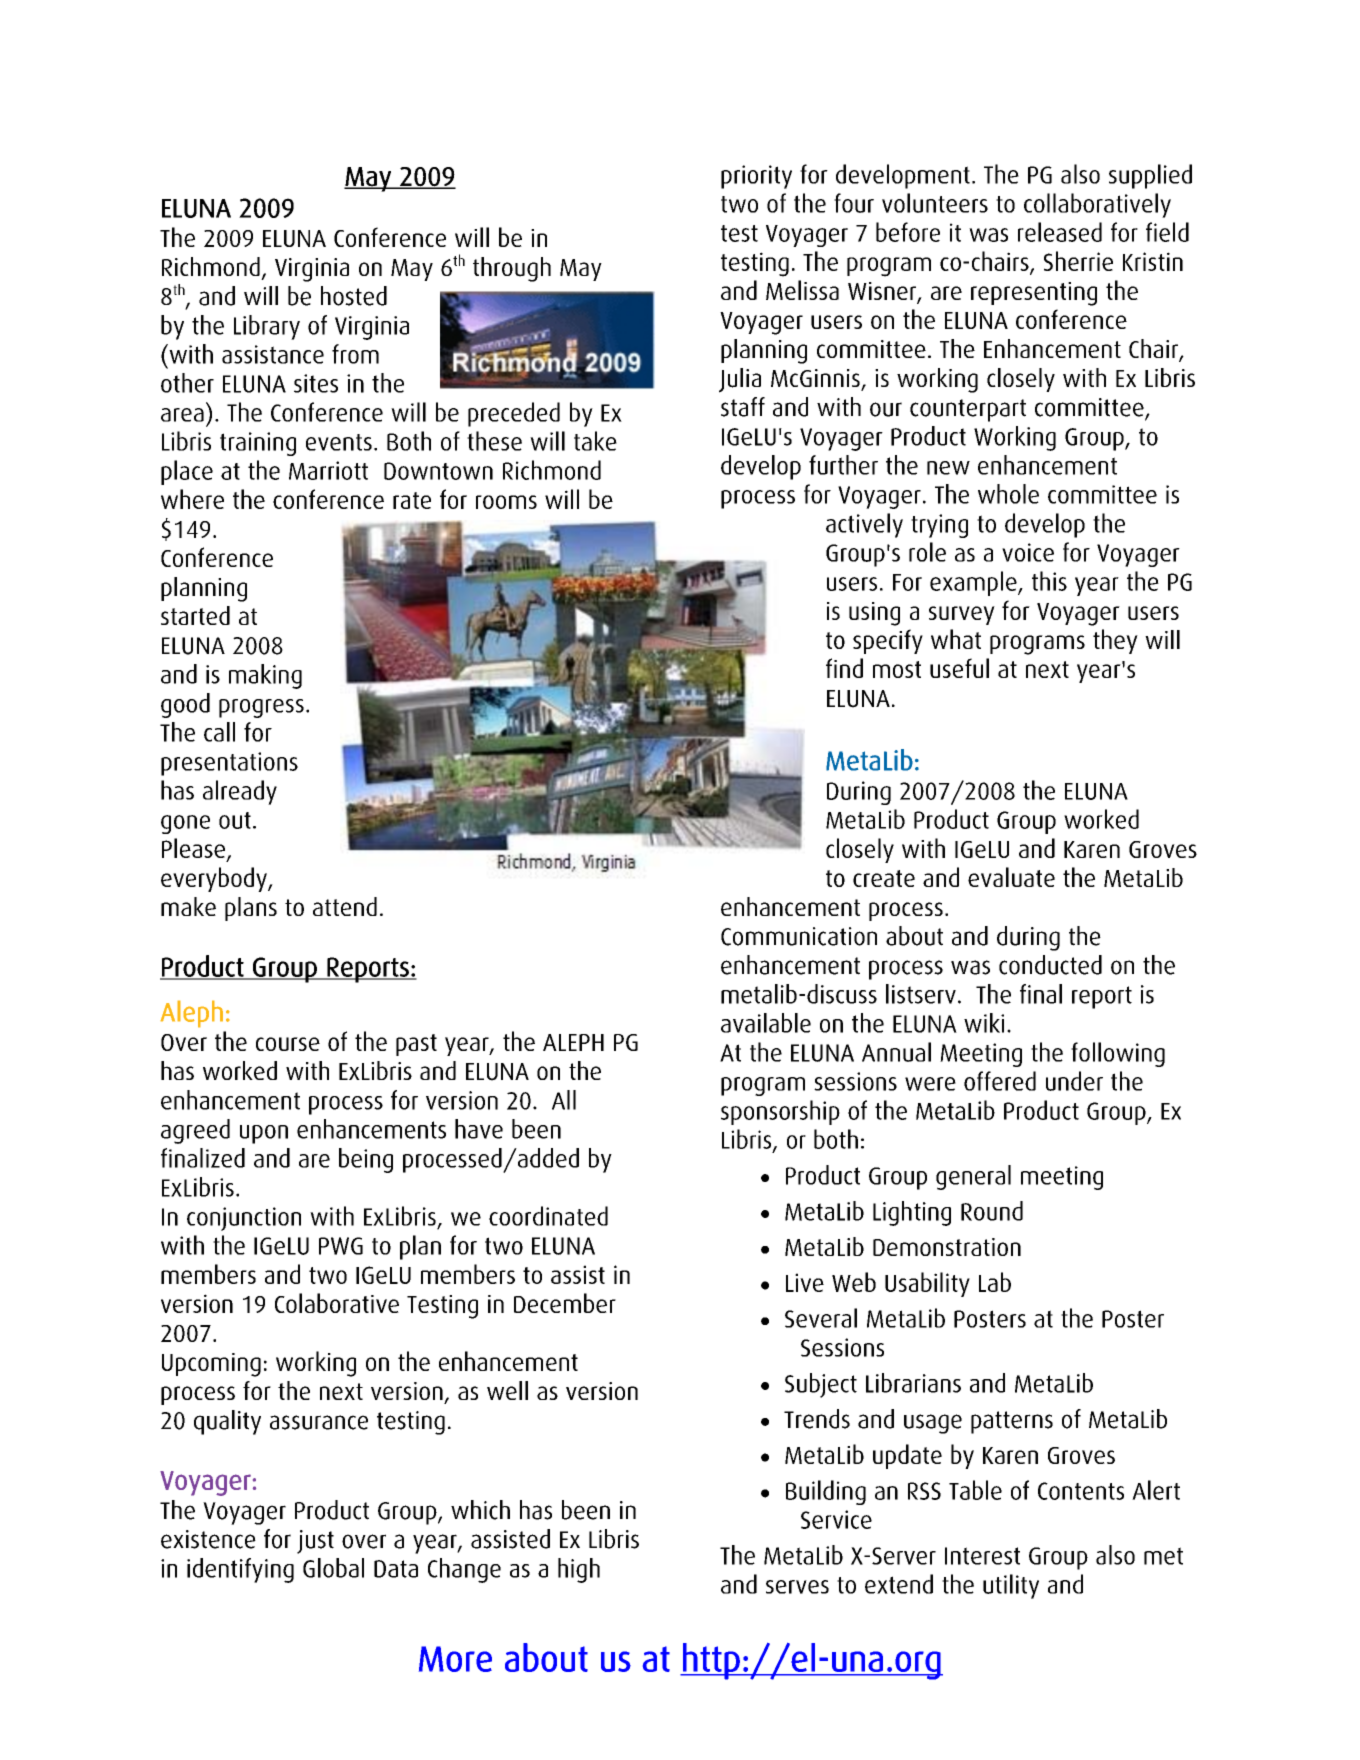  What do you see at coordinates (579, 1570) in the screenshot?
I see `high` at bounding box center [579, 1570].
